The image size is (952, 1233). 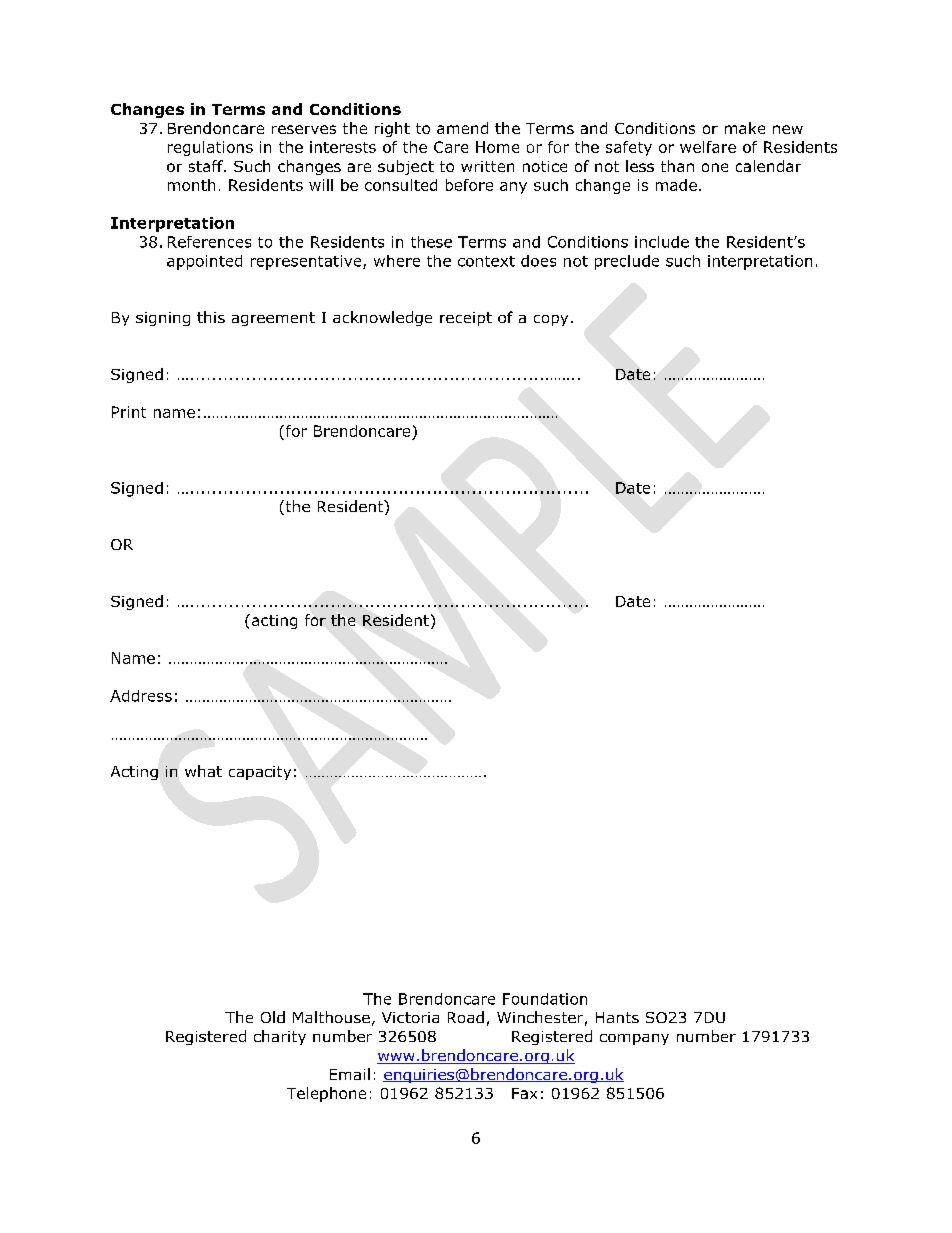 What do you see at coordinates (210, 148) in the screenshot?
I see `regulations` at bounding box center [210, 148].
